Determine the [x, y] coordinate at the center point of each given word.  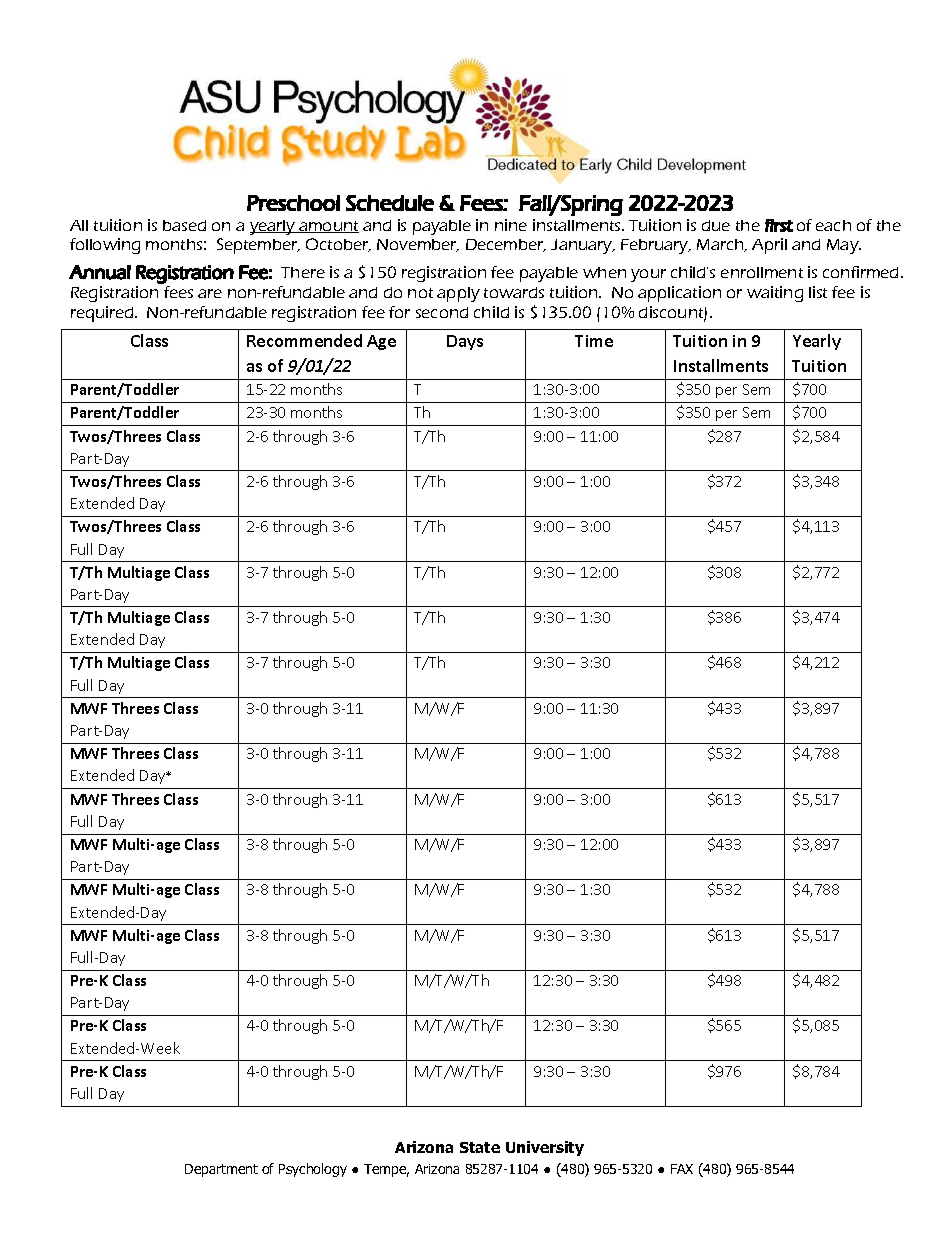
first [779, 225]
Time [594, 341]
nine [511, 225]
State [480, 1147]
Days [465, 342]
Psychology [313, 1170]
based [184, 225]
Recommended [304, 340]
